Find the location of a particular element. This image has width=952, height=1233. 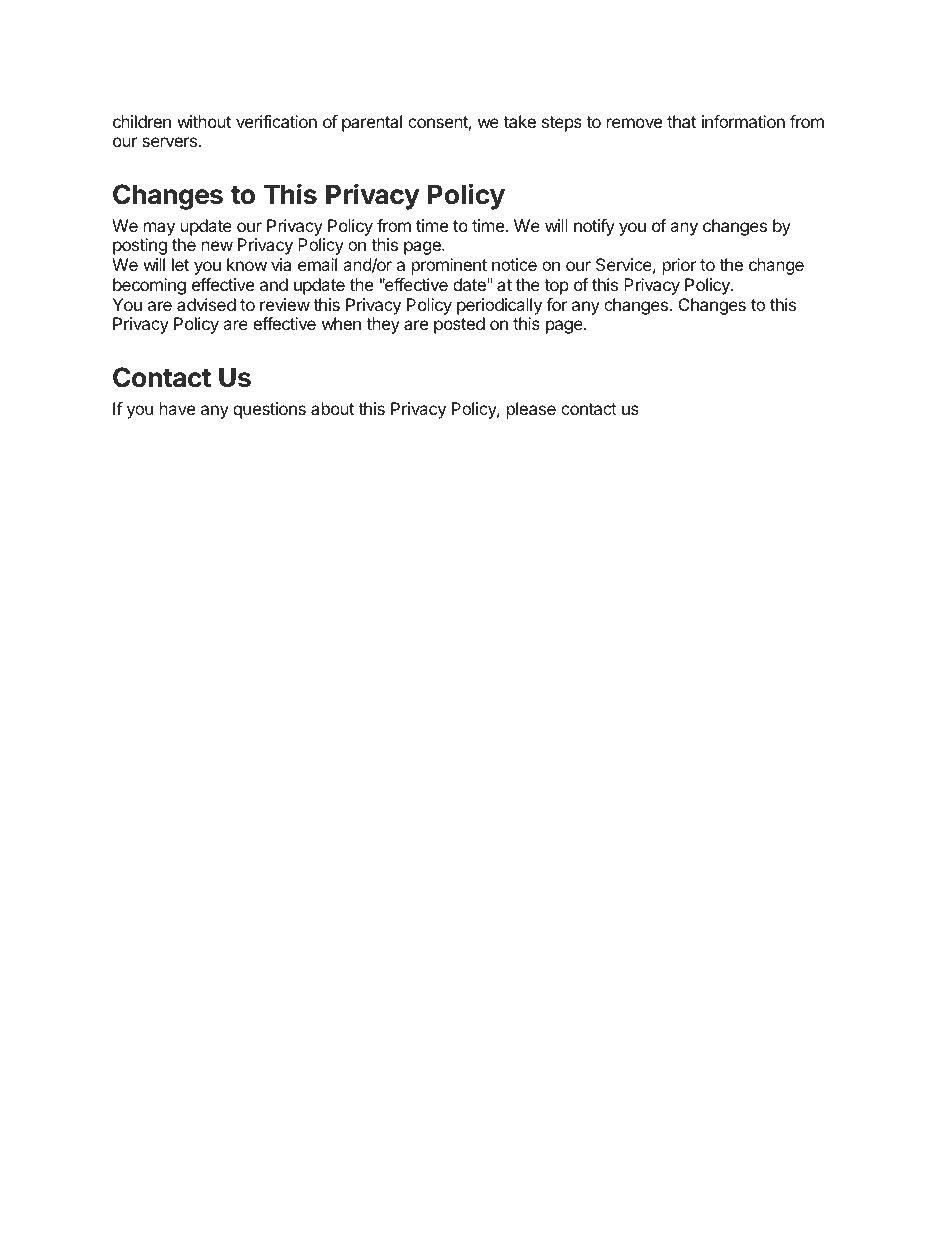

prior is located at coordinates (679, 266).
